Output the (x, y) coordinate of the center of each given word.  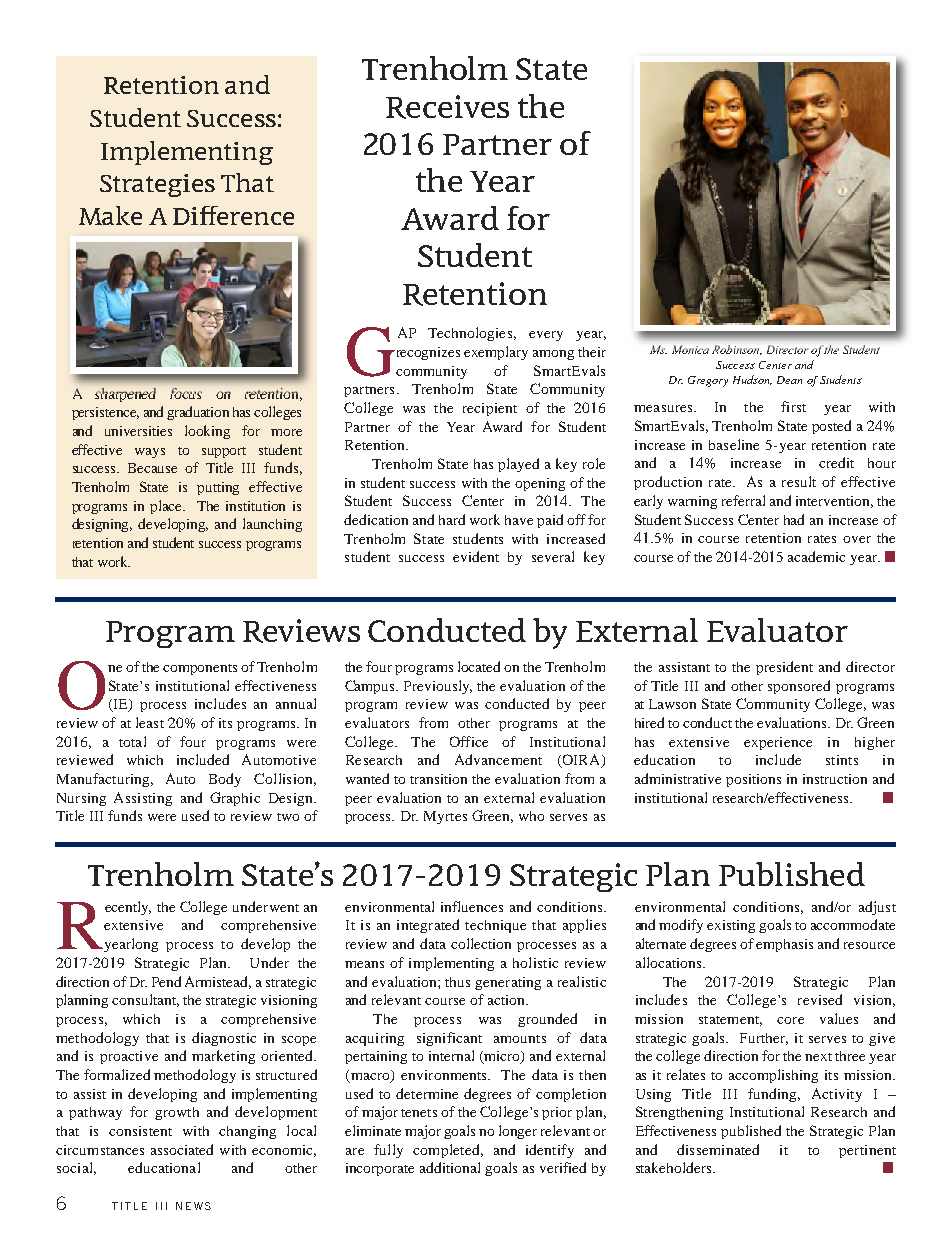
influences (472, 906)
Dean (789, 380)
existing (731, 926)
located (479, 666)
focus (186, 393)
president (784, 668)
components (200, 669)
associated (182, 1149)
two (288, 817)
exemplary (496, 353)
